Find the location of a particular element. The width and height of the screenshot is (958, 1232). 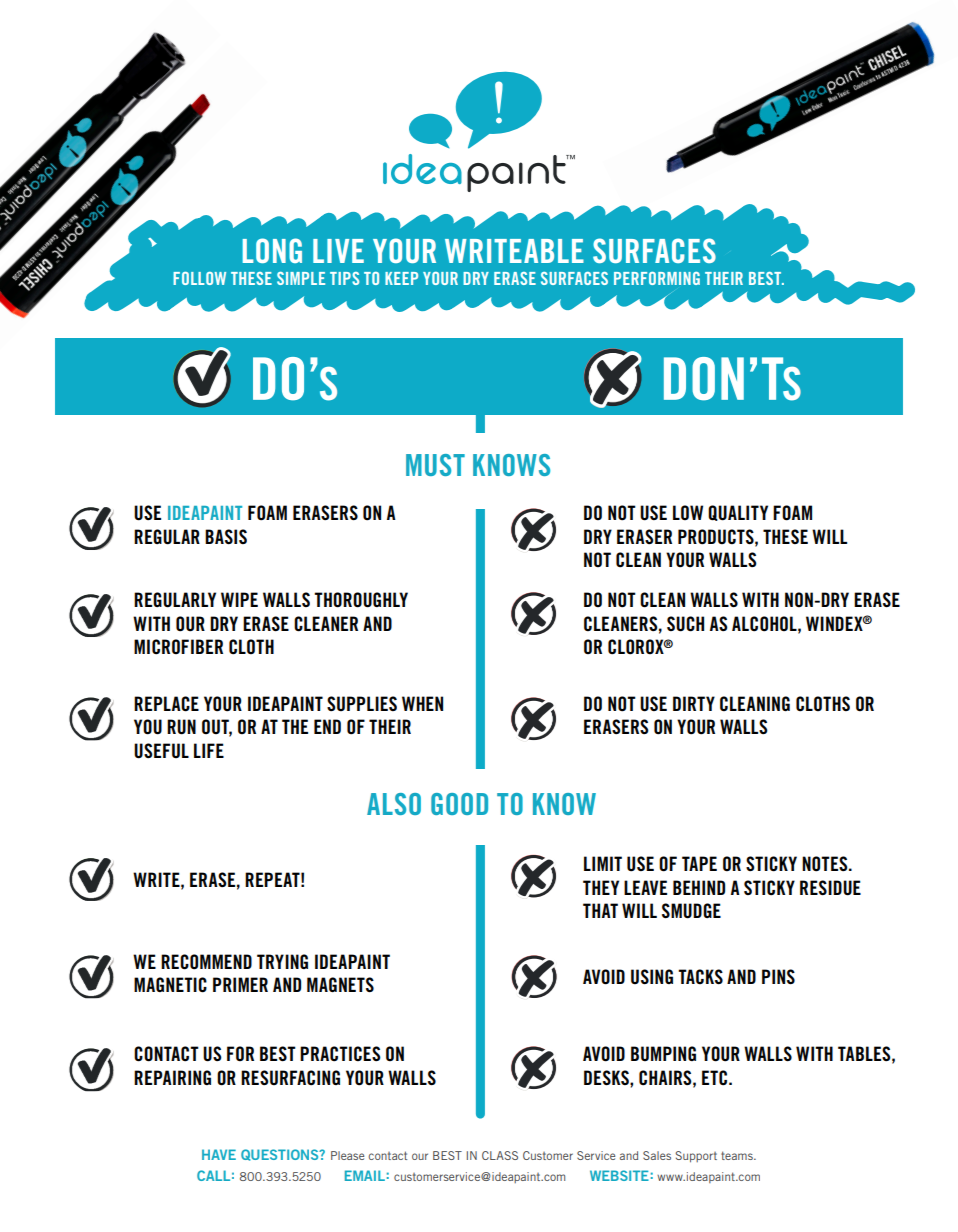

KEEP is located at coordinates (401, 278).
